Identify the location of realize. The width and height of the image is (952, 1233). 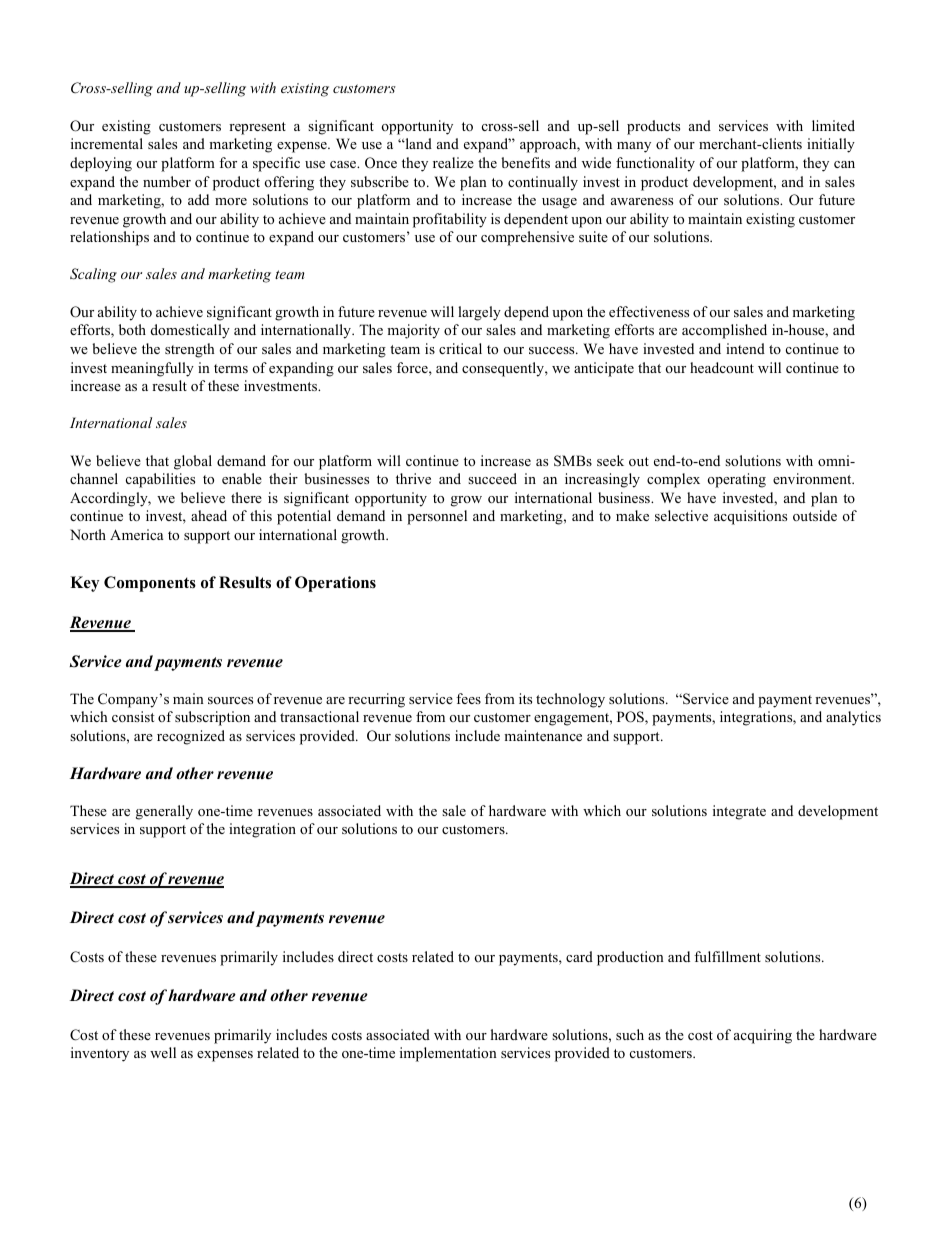
(453, 162).
